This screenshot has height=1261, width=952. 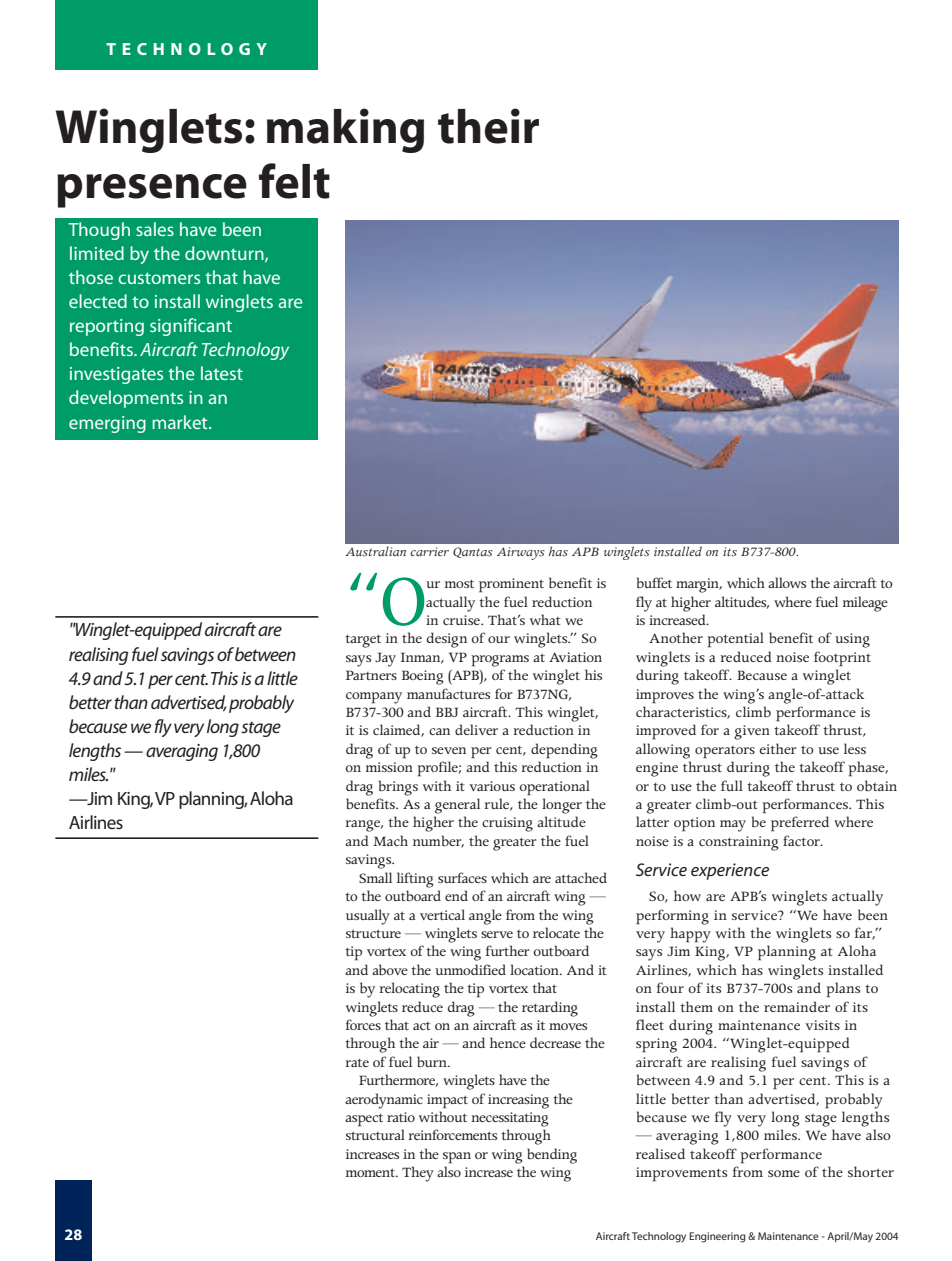 I want to click on their, so click(x=488, y=126).
